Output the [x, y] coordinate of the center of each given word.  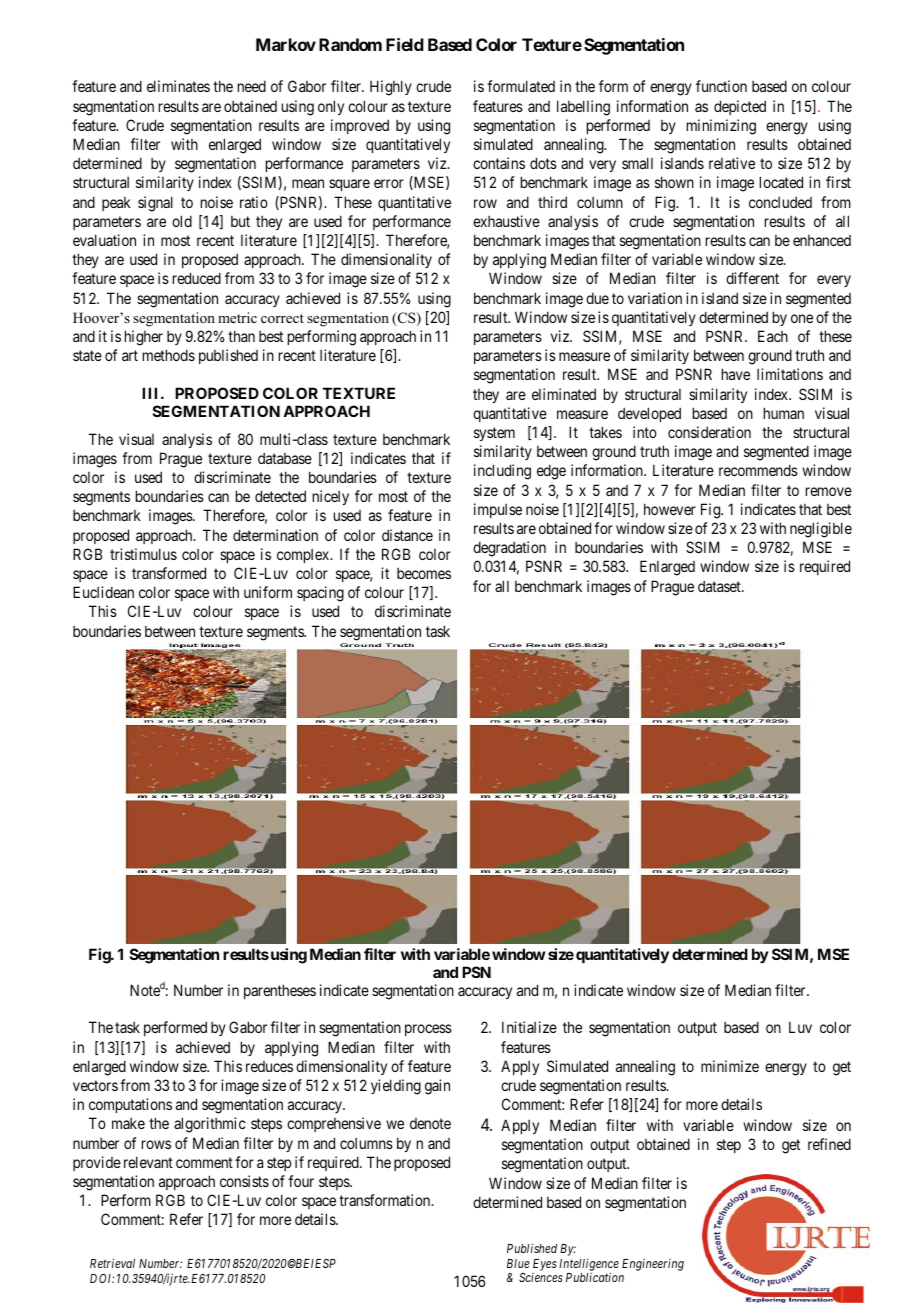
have [736, 374]
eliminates [178, 86]
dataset [720, 586]
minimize [730, 1066]
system [494, 434]
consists [244, 1181]
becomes [424, 573]
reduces [269, 1066]
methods [169, 355]
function [721, 86]
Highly [391, 88]
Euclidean [103, 592]
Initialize [529, 1027]
